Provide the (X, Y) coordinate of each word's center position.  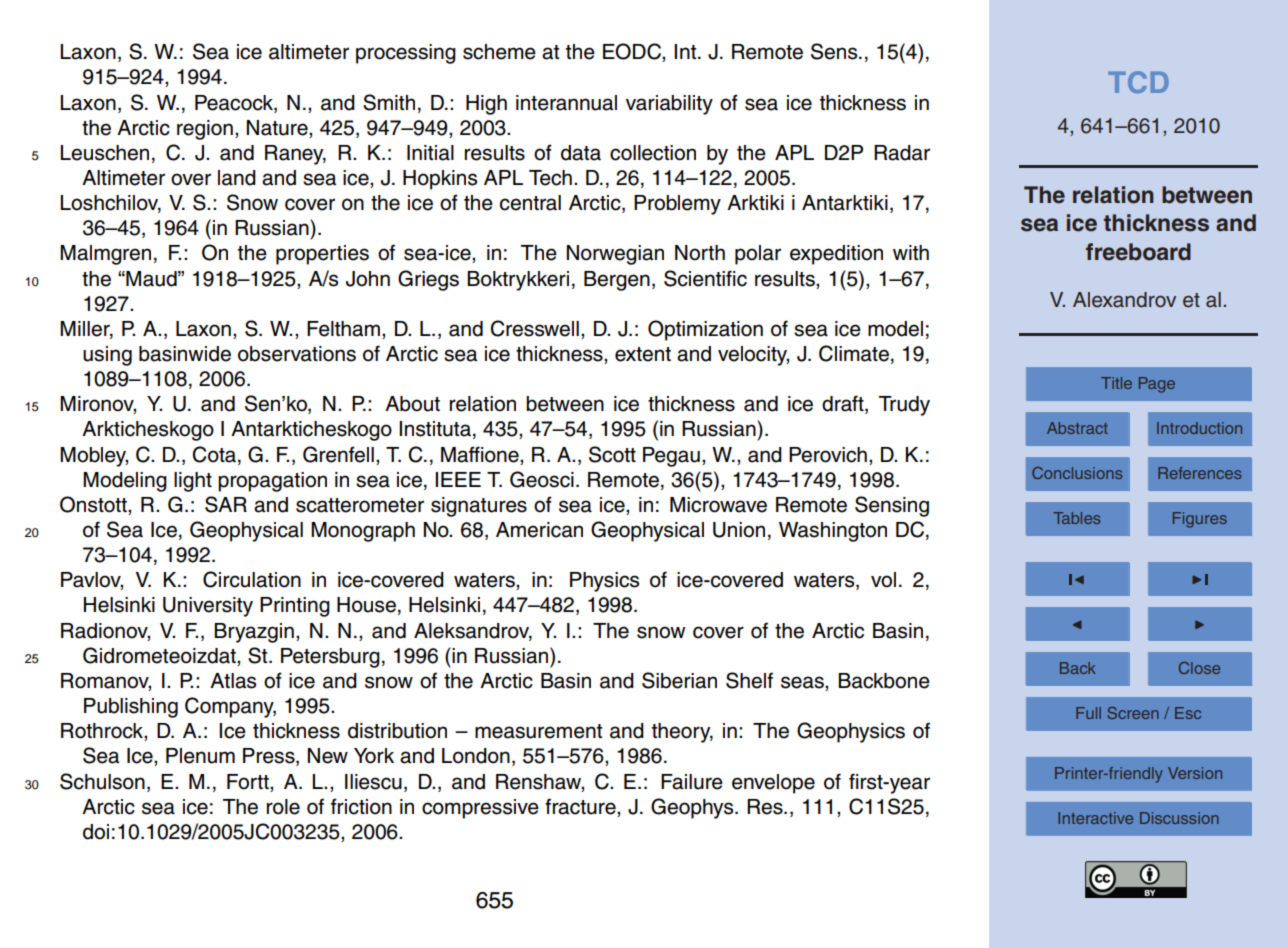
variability (669, 105)
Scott (612, 454)
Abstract (1077, 428)
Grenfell (338, 454)
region (205, 130)
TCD (1138, 82)
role (283, 807)
